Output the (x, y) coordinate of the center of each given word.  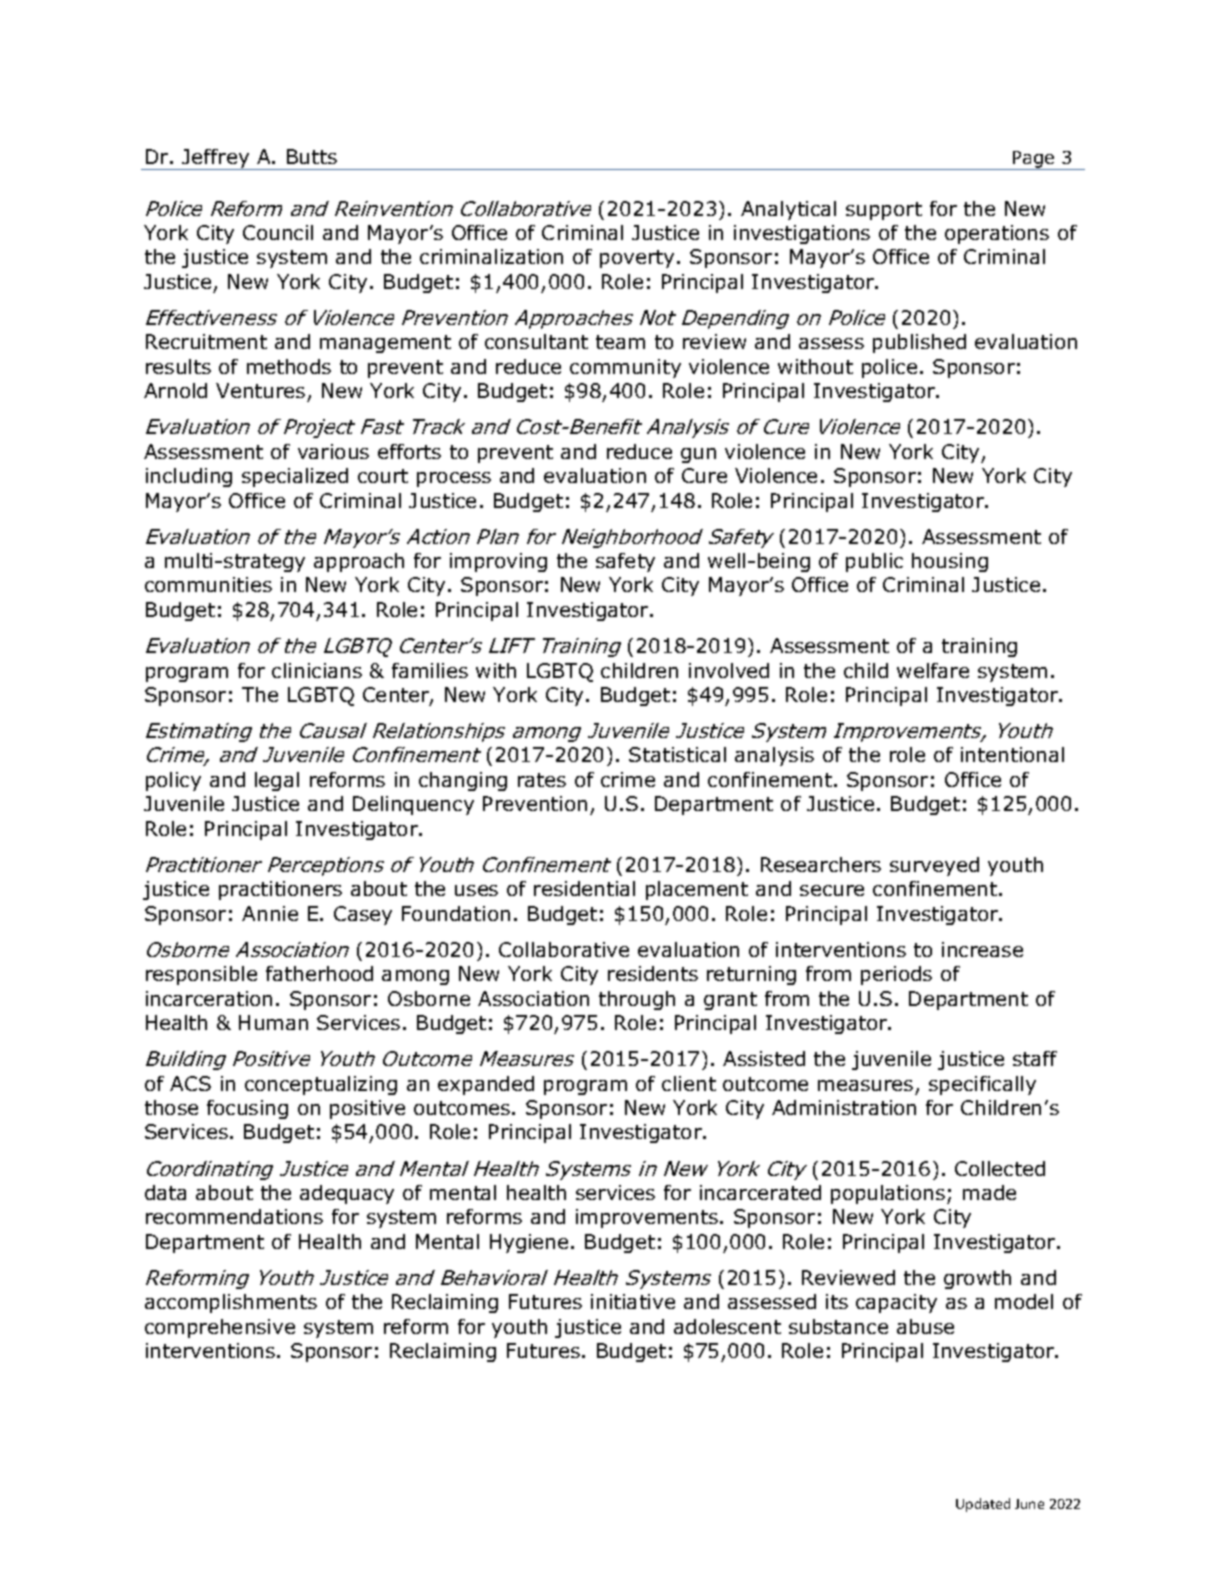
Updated (983, 1505)
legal (277, 781)
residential (584, 888)
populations (888, 1194)
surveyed (934, 866)
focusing (247, 1109)
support (884, 211)
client (689, 1083)
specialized (295, 477)
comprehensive (220, 1328)
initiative (633, 1301)
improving (498, 562)
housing (950, 562)
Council (278, 232)
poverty (637, 259)
